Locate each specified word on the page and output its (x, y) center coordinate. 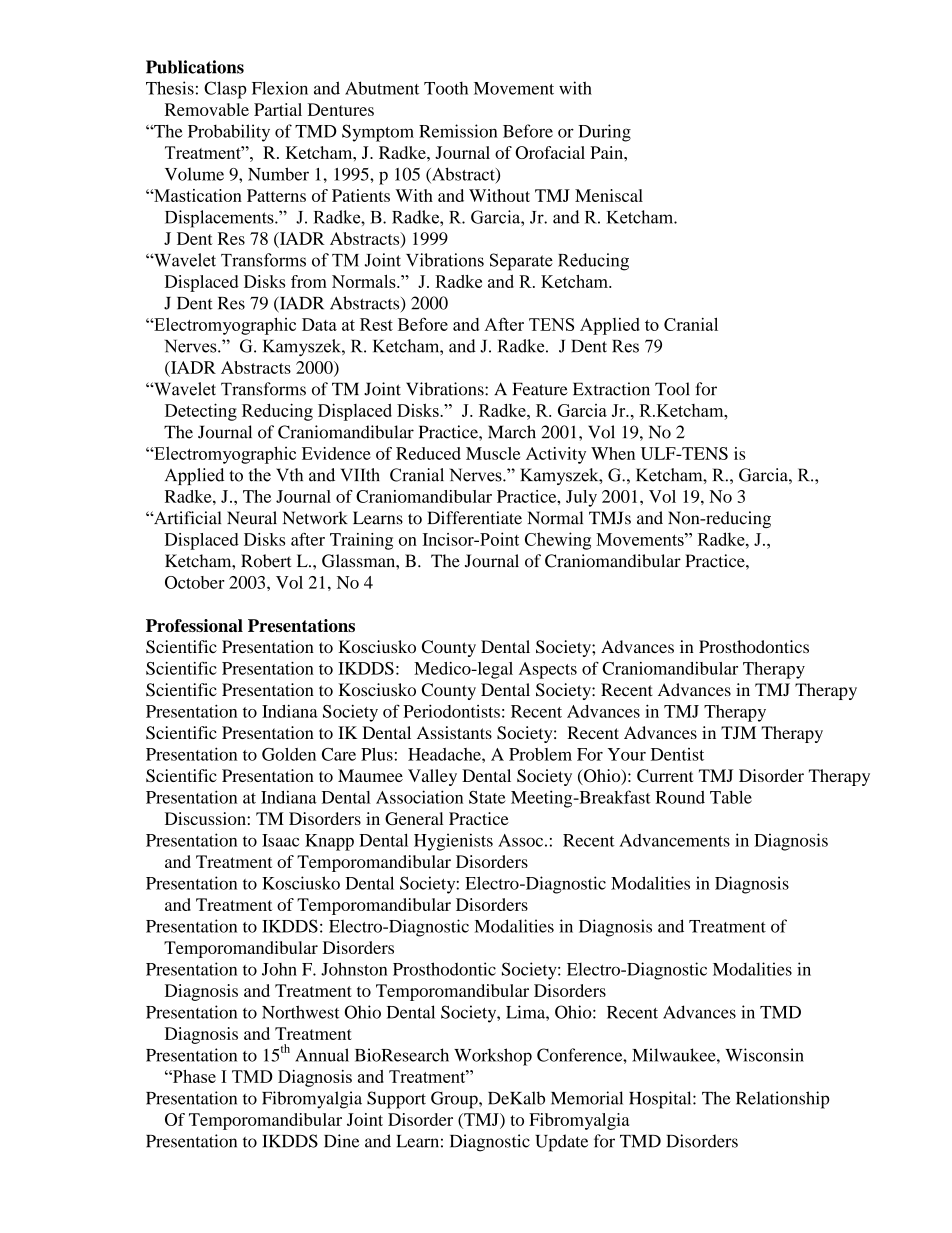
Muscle (493, 453)
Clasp (225, 90)
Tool (672, 389)
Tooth (446, 88)
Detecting (201, 412)
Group (455, 1100)
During (604, 133)
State (487, 797)
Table (731, 797)
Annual (322, 1055)
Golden (289, 754)
